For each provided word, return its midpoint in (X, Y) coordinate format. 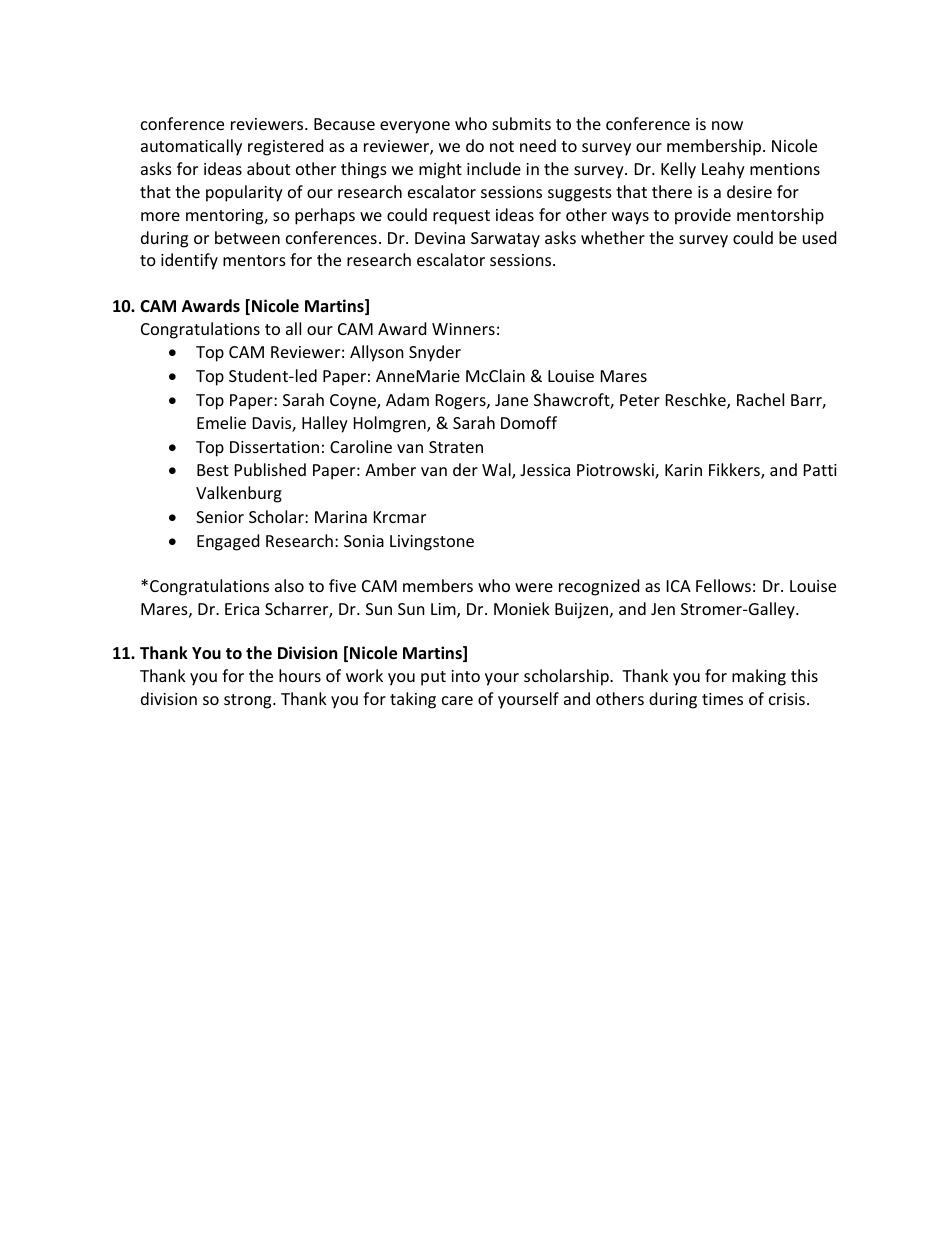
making (759, 677)
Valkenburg (239, 494)
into (465, 676)
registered (285, 147)
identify (189, 261)
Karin (683, 470)
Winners (463, 329)
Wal (497, 471)
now (727, 125)
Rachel (760, 399)
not (502, 146)
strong (249, 701)
